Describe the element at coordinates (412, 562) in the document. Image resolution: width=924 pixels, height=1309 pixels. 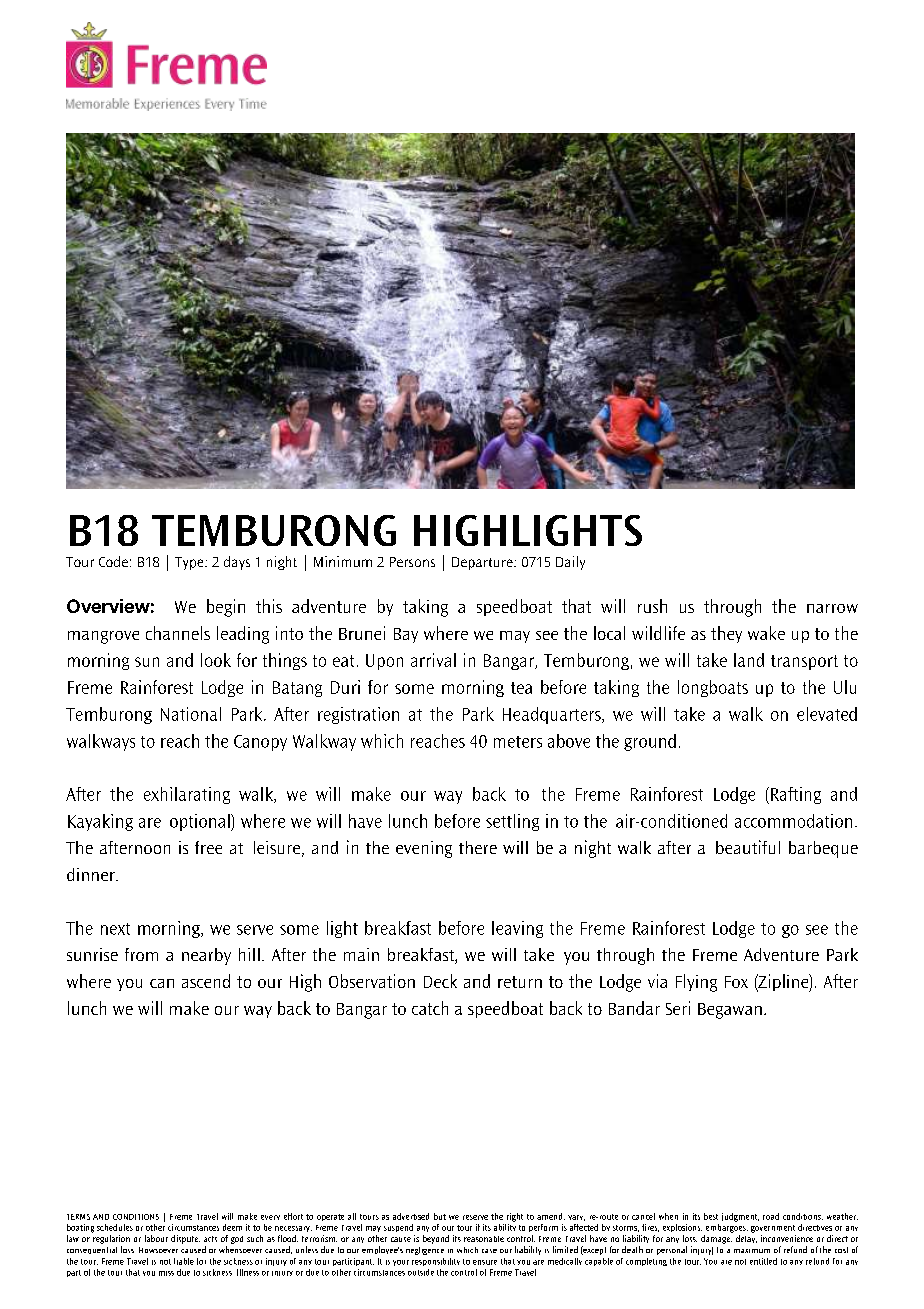
I see `Persons` at that location.
